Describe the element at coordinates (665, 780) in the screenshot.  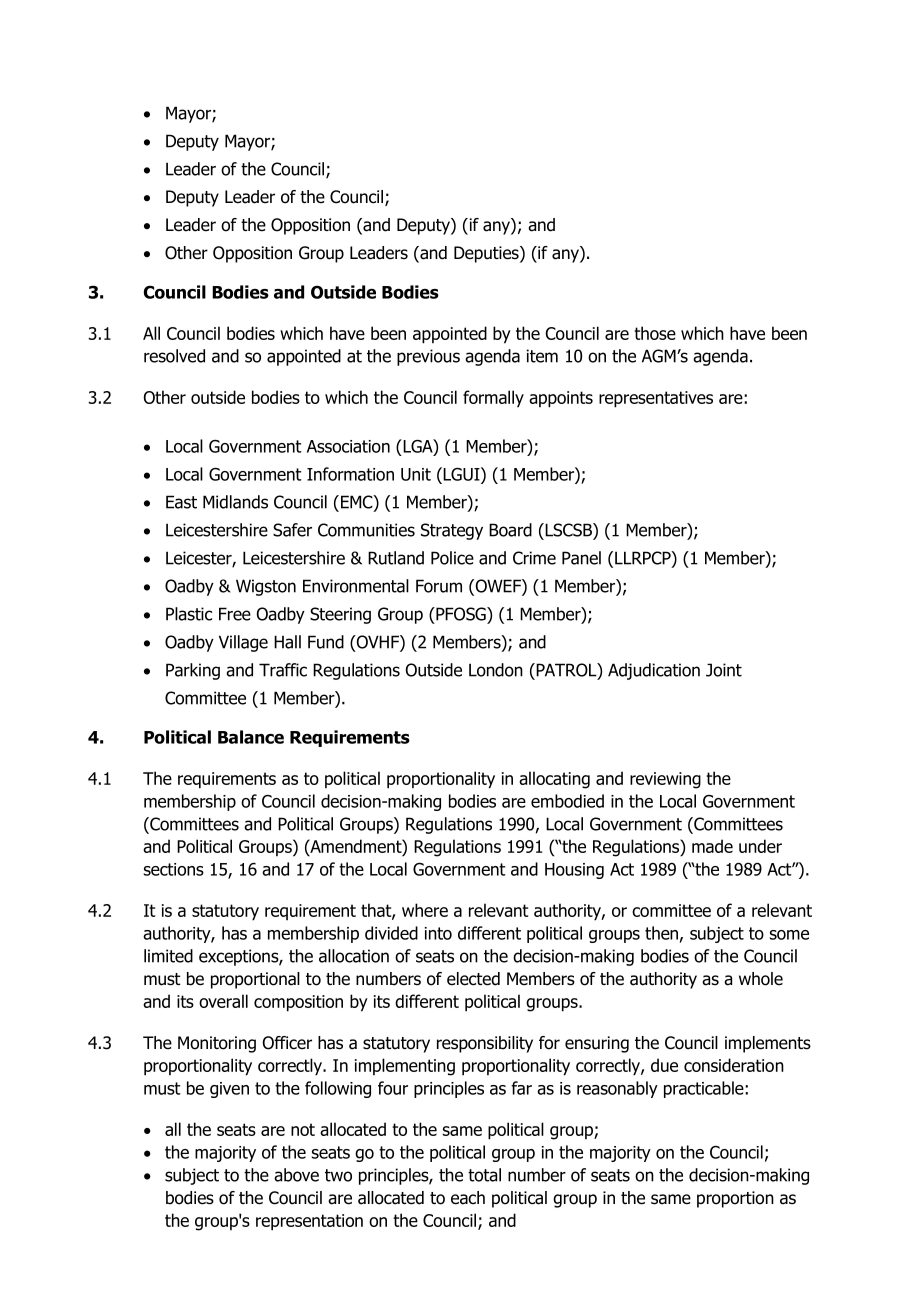
I see `reviewing` at that location.
